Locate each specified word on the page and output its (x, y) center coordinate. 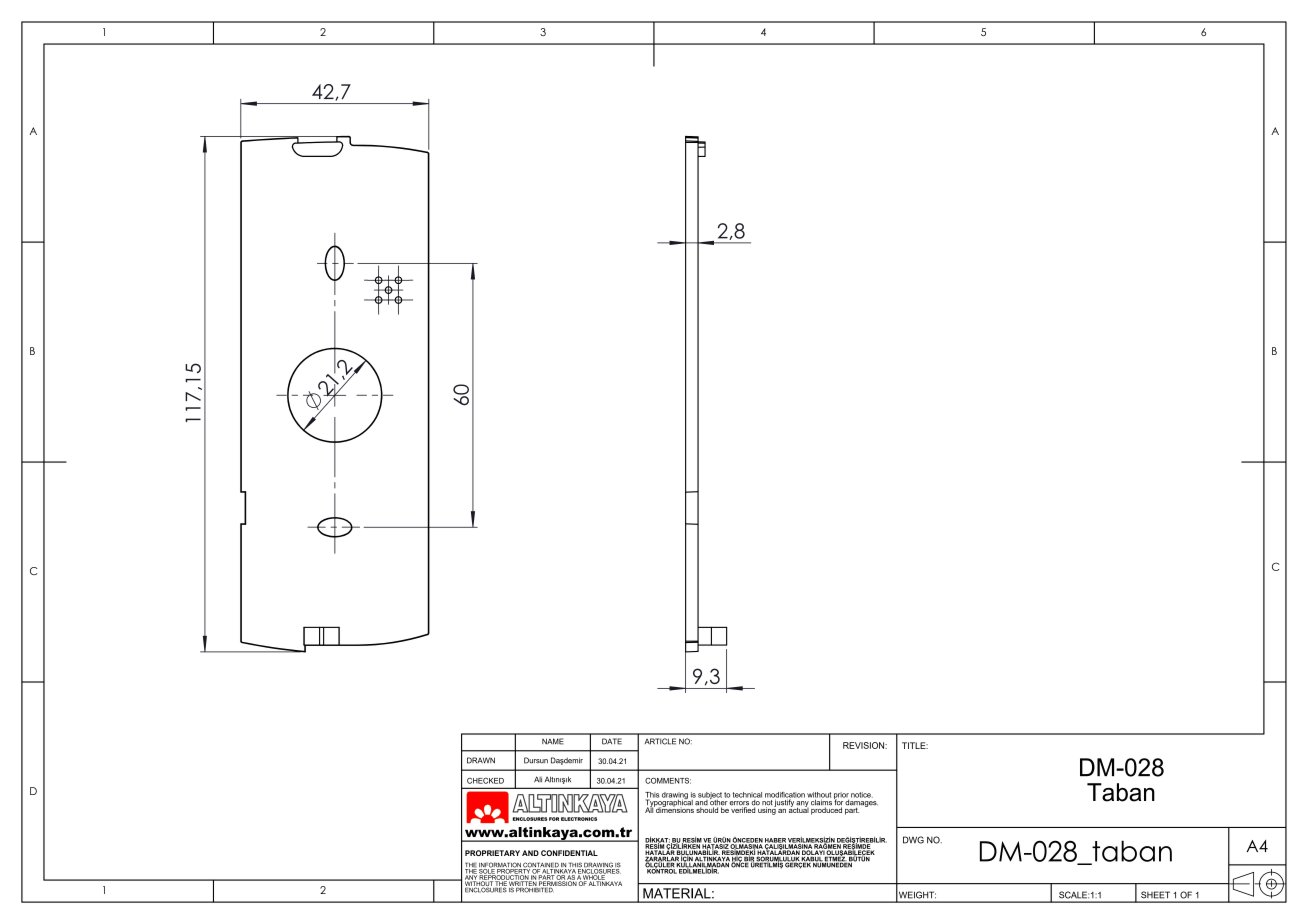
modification (785, 796)
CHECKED (485, 781)
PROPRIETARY (492, 853)
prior (842, 797)
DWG (913, 840)
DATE (612, 741)
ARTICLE (660, 741)
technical (747, 795)
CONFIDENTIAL (569, 853)
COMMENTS (668, 781)
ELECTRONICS (579, 819)
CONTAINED (541, 866)
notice (862, 795)
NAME (553, 741)
